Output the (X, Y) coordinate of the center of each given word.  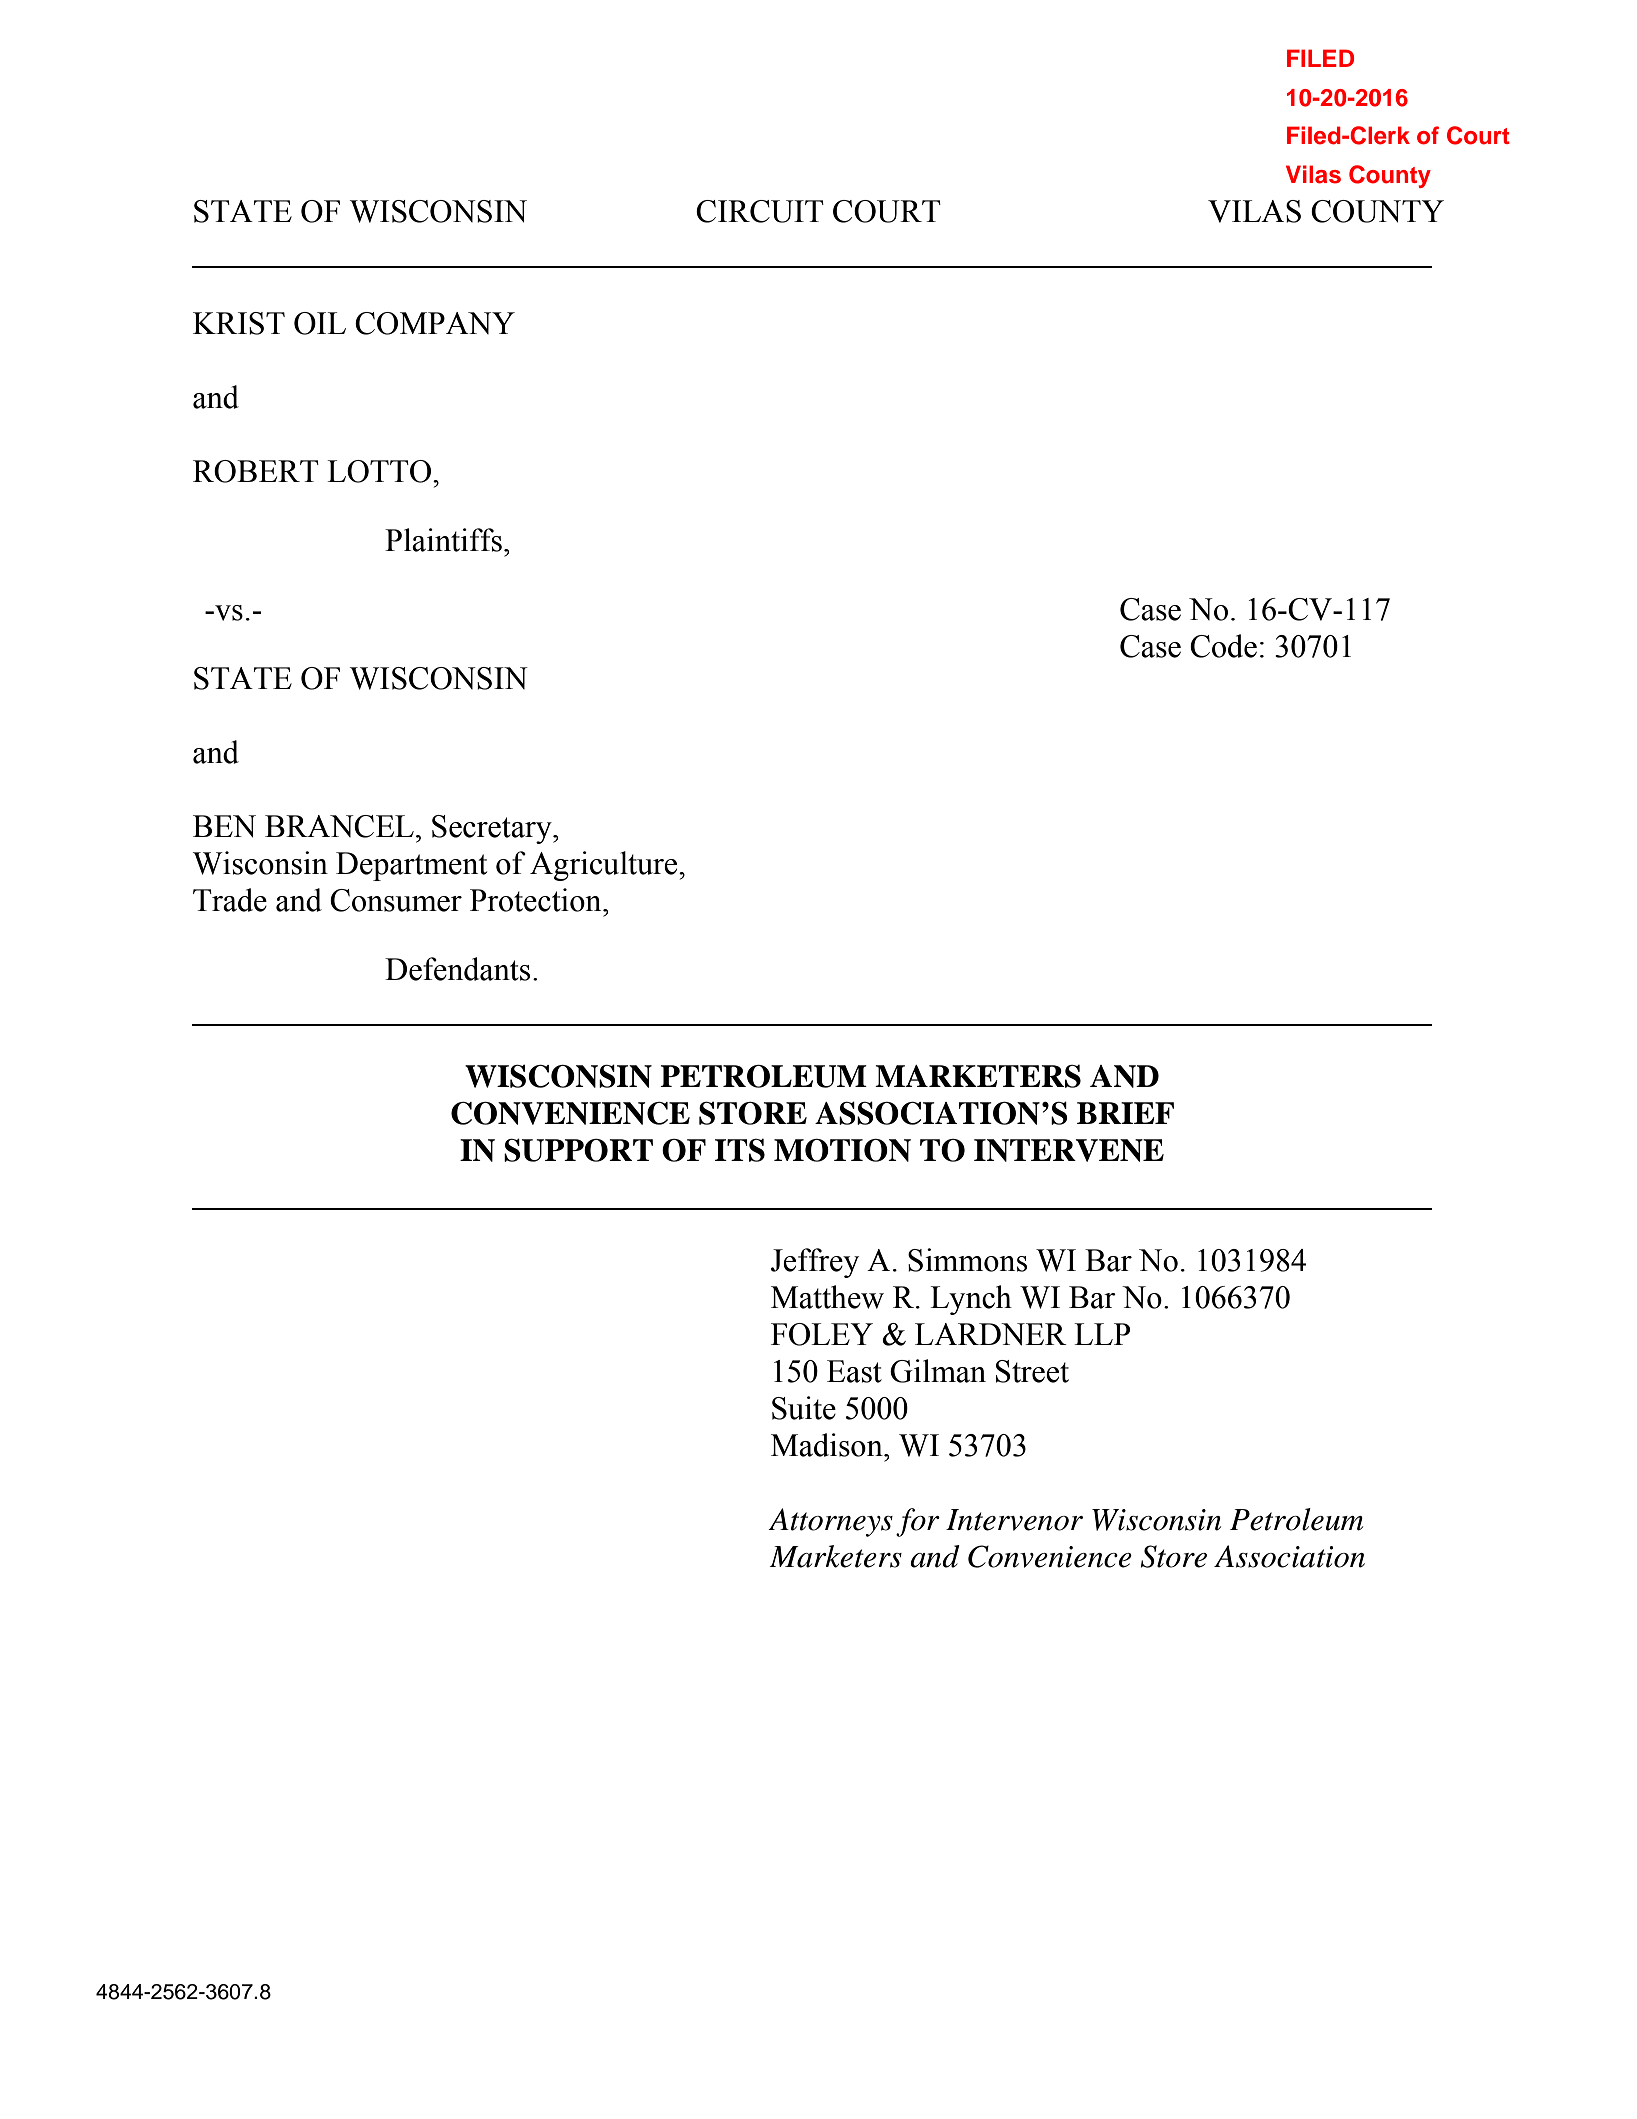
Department (411, 866)
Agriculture (605, 866)
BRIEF (1125, 1113)
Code (1223, 646)
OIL (320, 323)
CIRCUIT (760, 211)
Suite (804, 1408)
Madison (828, 1445)
